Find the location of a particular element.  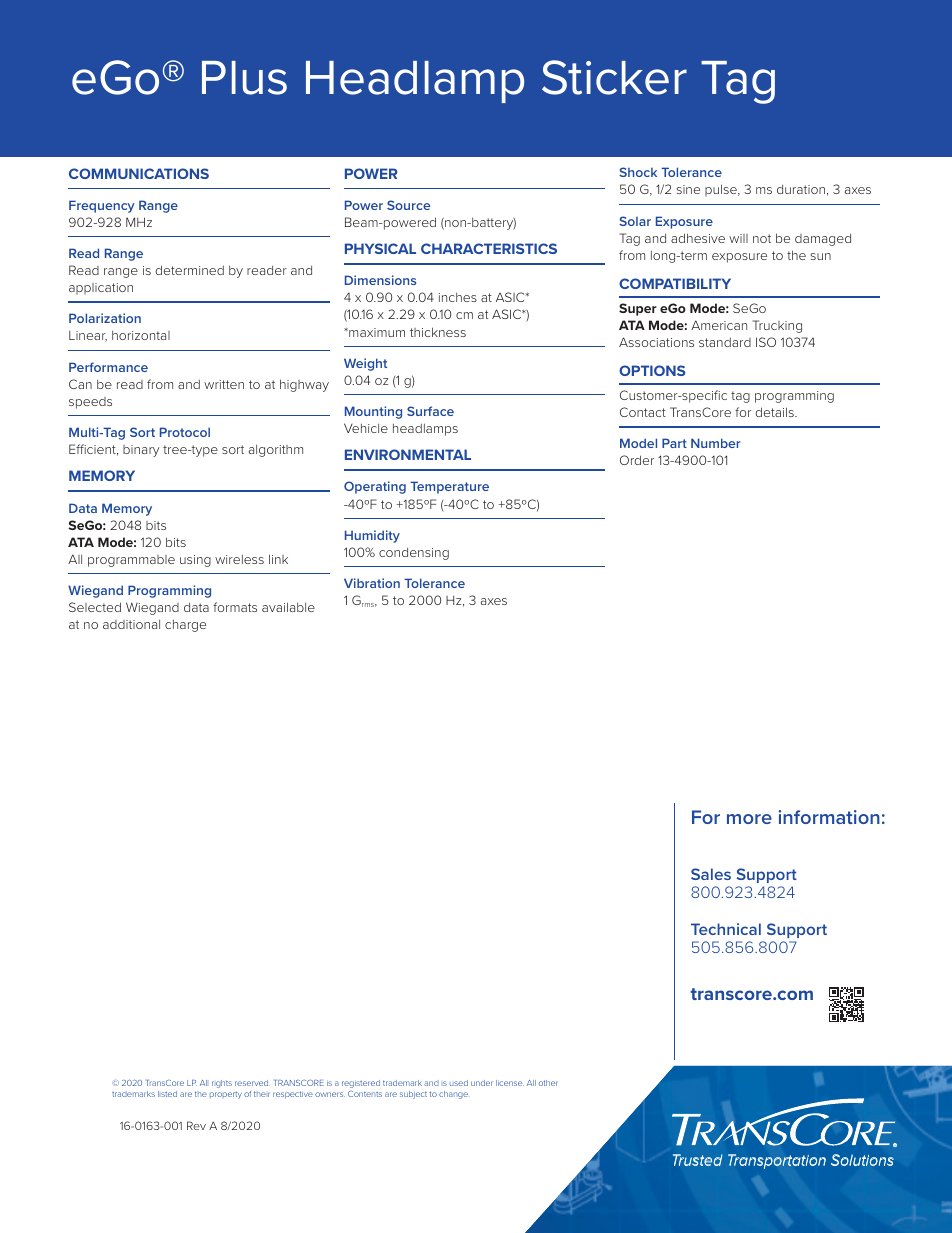

Sales is located at coordinates (711, 874).
